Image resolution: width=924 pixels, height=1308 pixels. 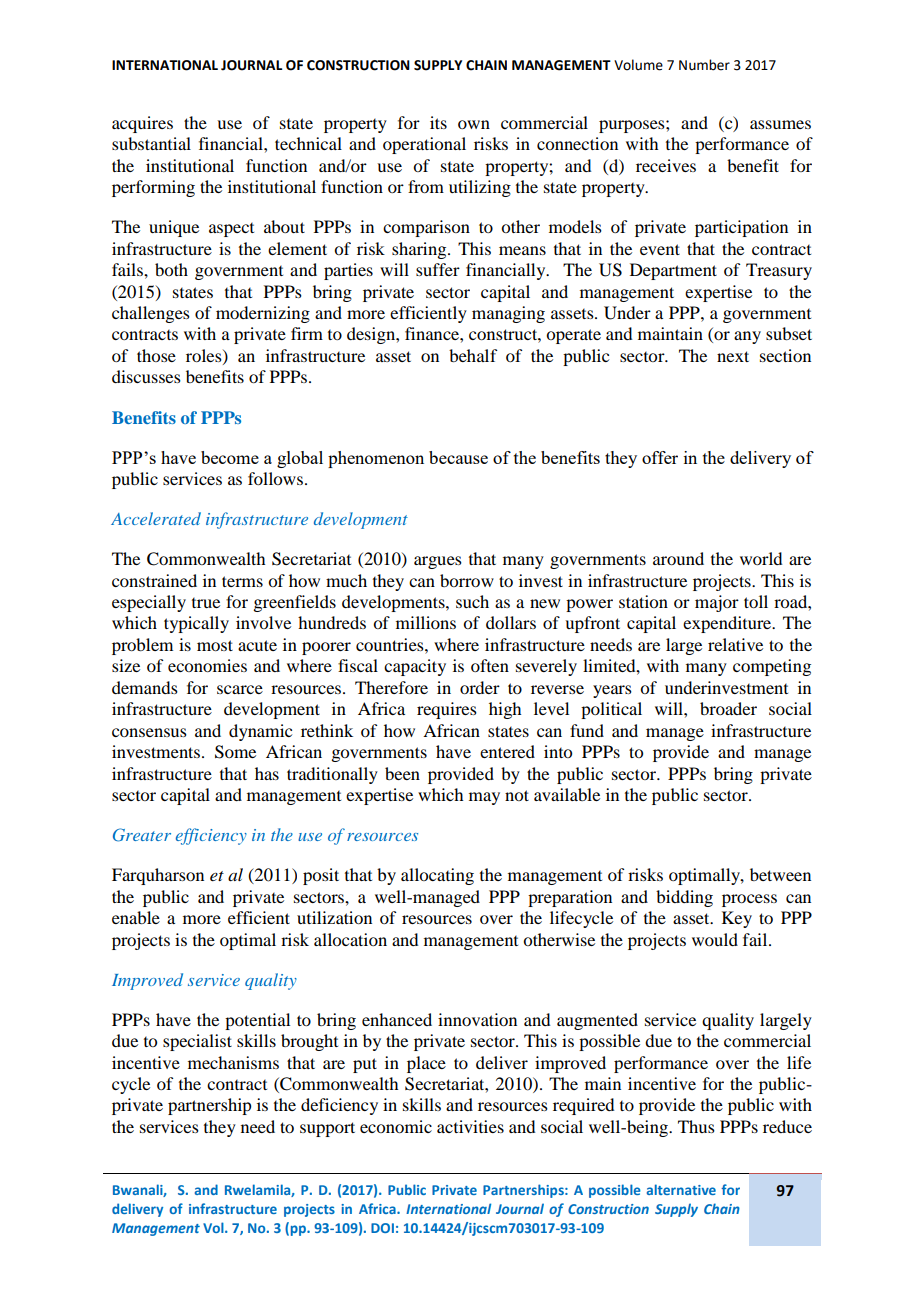 I want to click on offer, so click(x=660, y=457).
